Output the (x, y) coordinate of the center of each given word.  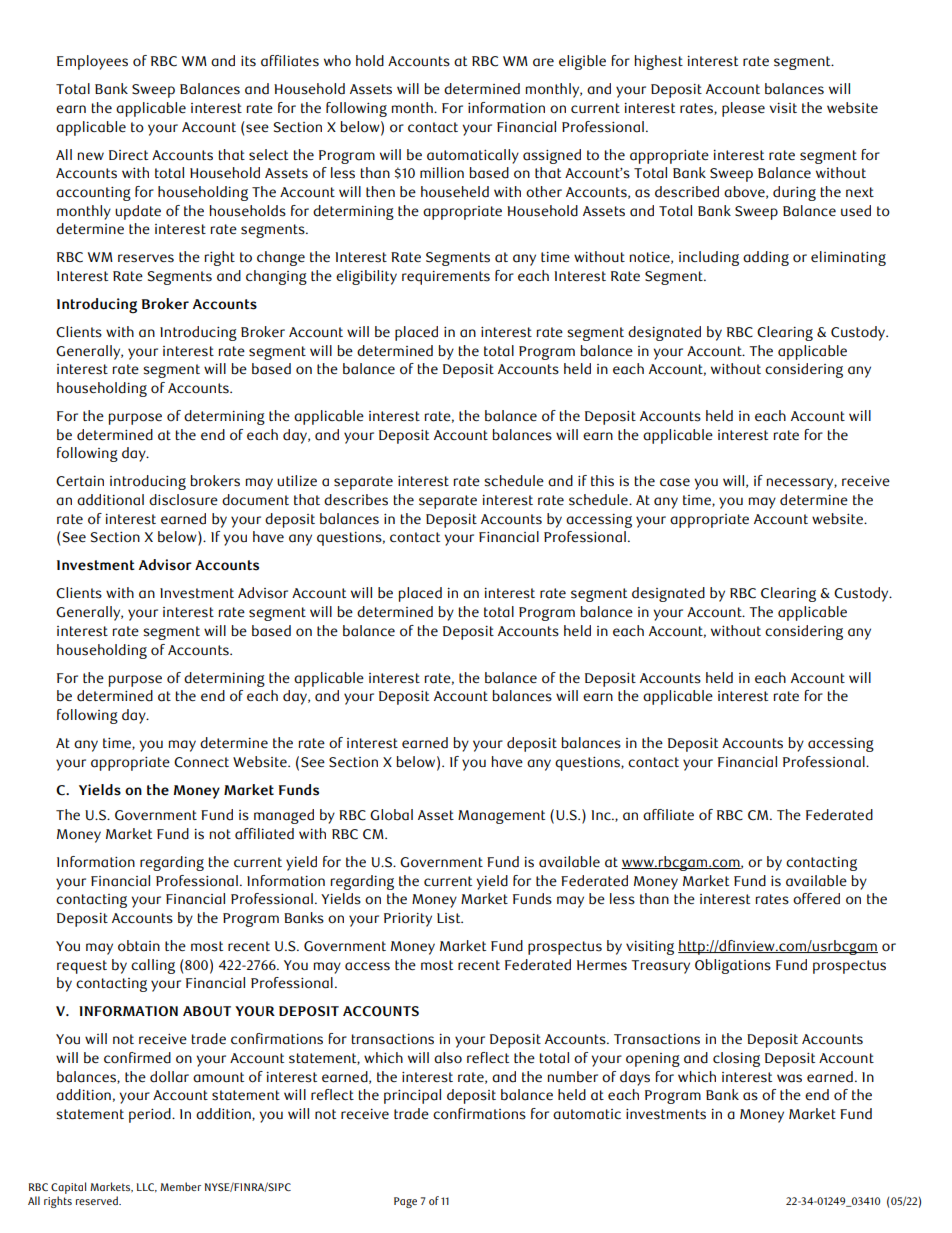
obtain (139, 946)
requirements (446, 278)
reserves (146, 258)
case (675, 482)
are (543, 62)
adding (766, 258)
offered (816, 899)
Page (405, 1202)
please (743, 109)
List (450, 918)
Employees (92, 62)
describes (356, 500)
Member (180, 1186)
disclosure (183, 500)
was (789, 1078)
